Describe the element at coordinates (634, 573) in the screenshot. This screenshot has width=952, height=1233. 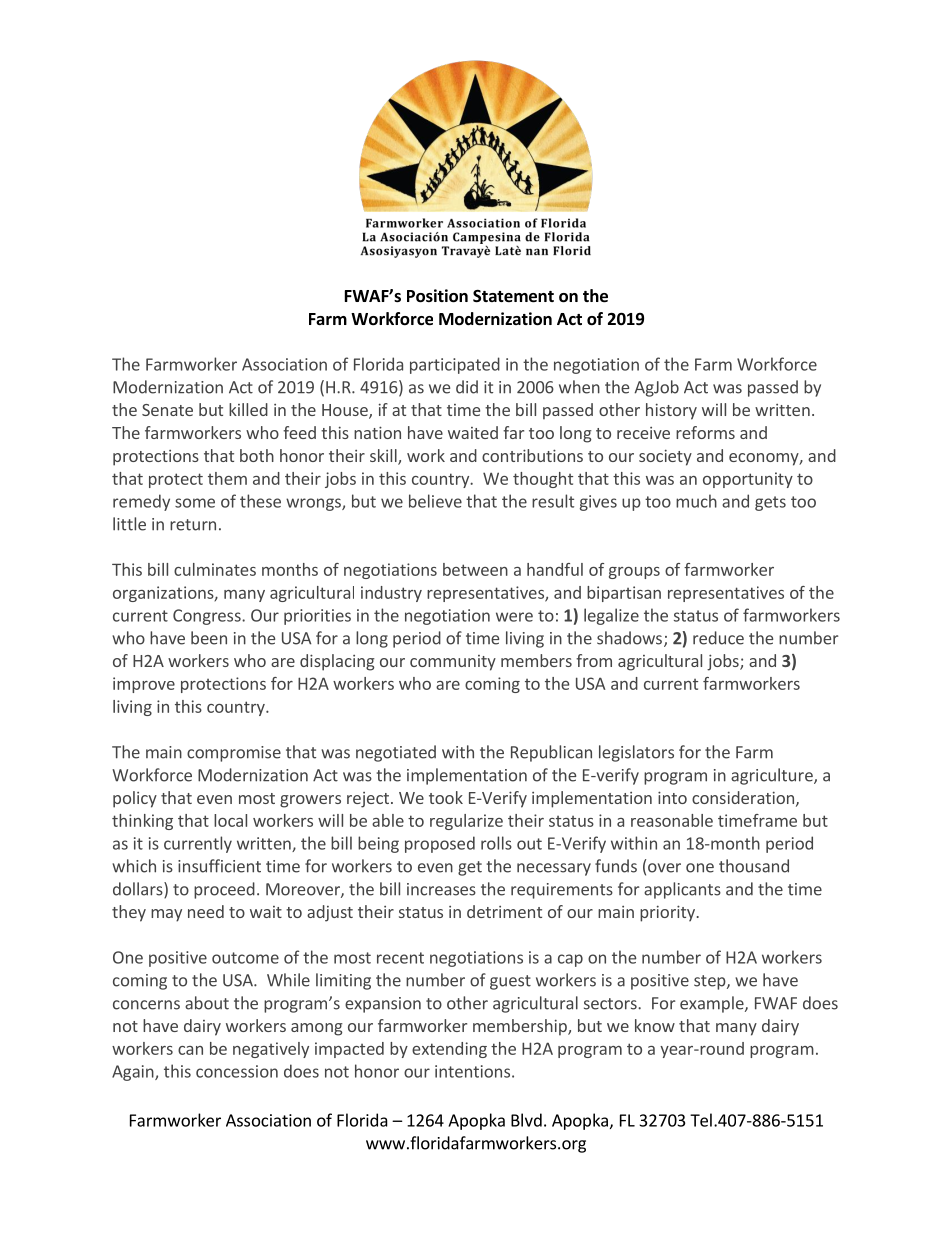
I see `groups` at that location.
